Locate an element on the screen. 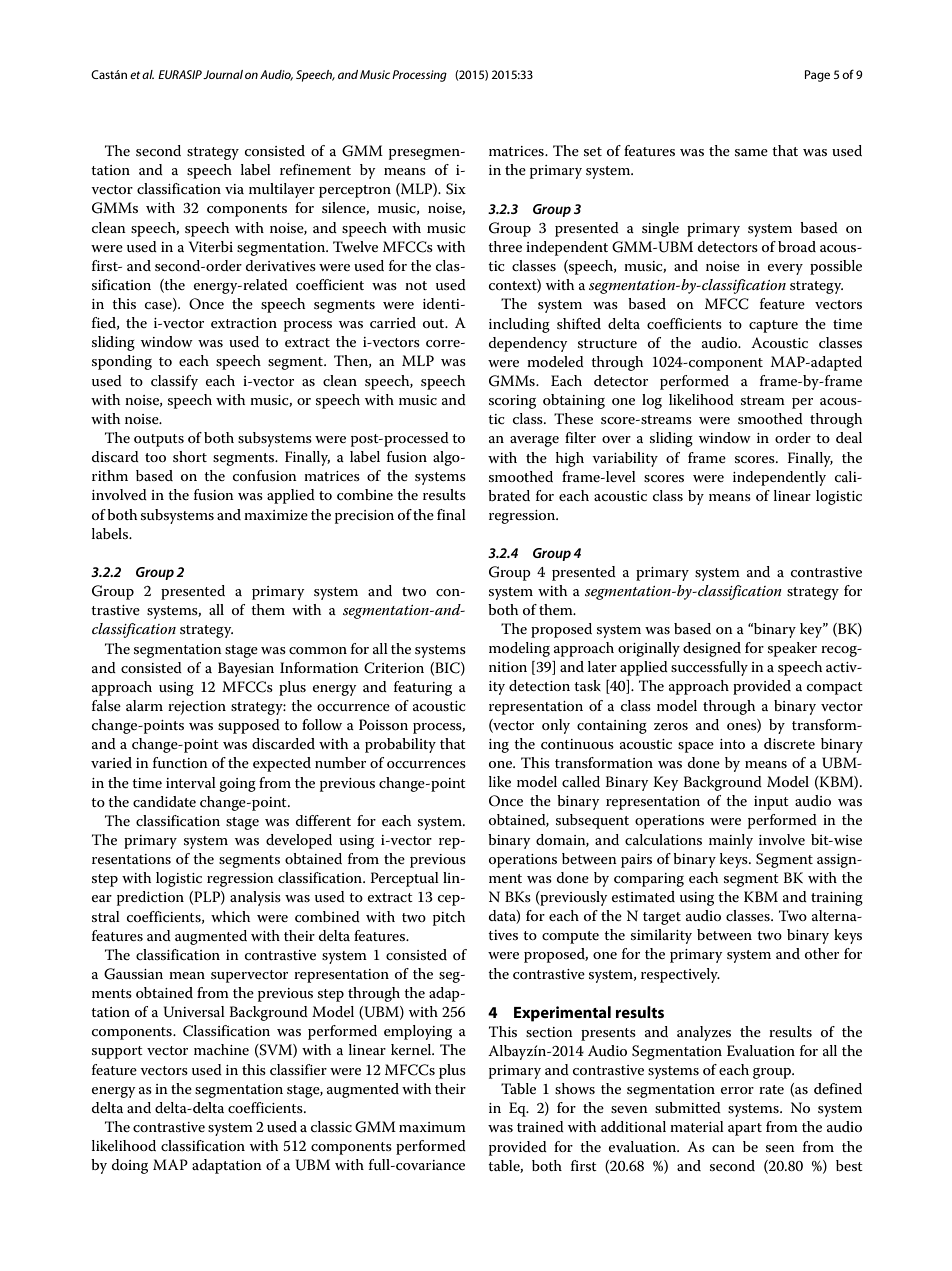 The image size is (952, 1271). Bayesian is located at coordinates (246, 669).
